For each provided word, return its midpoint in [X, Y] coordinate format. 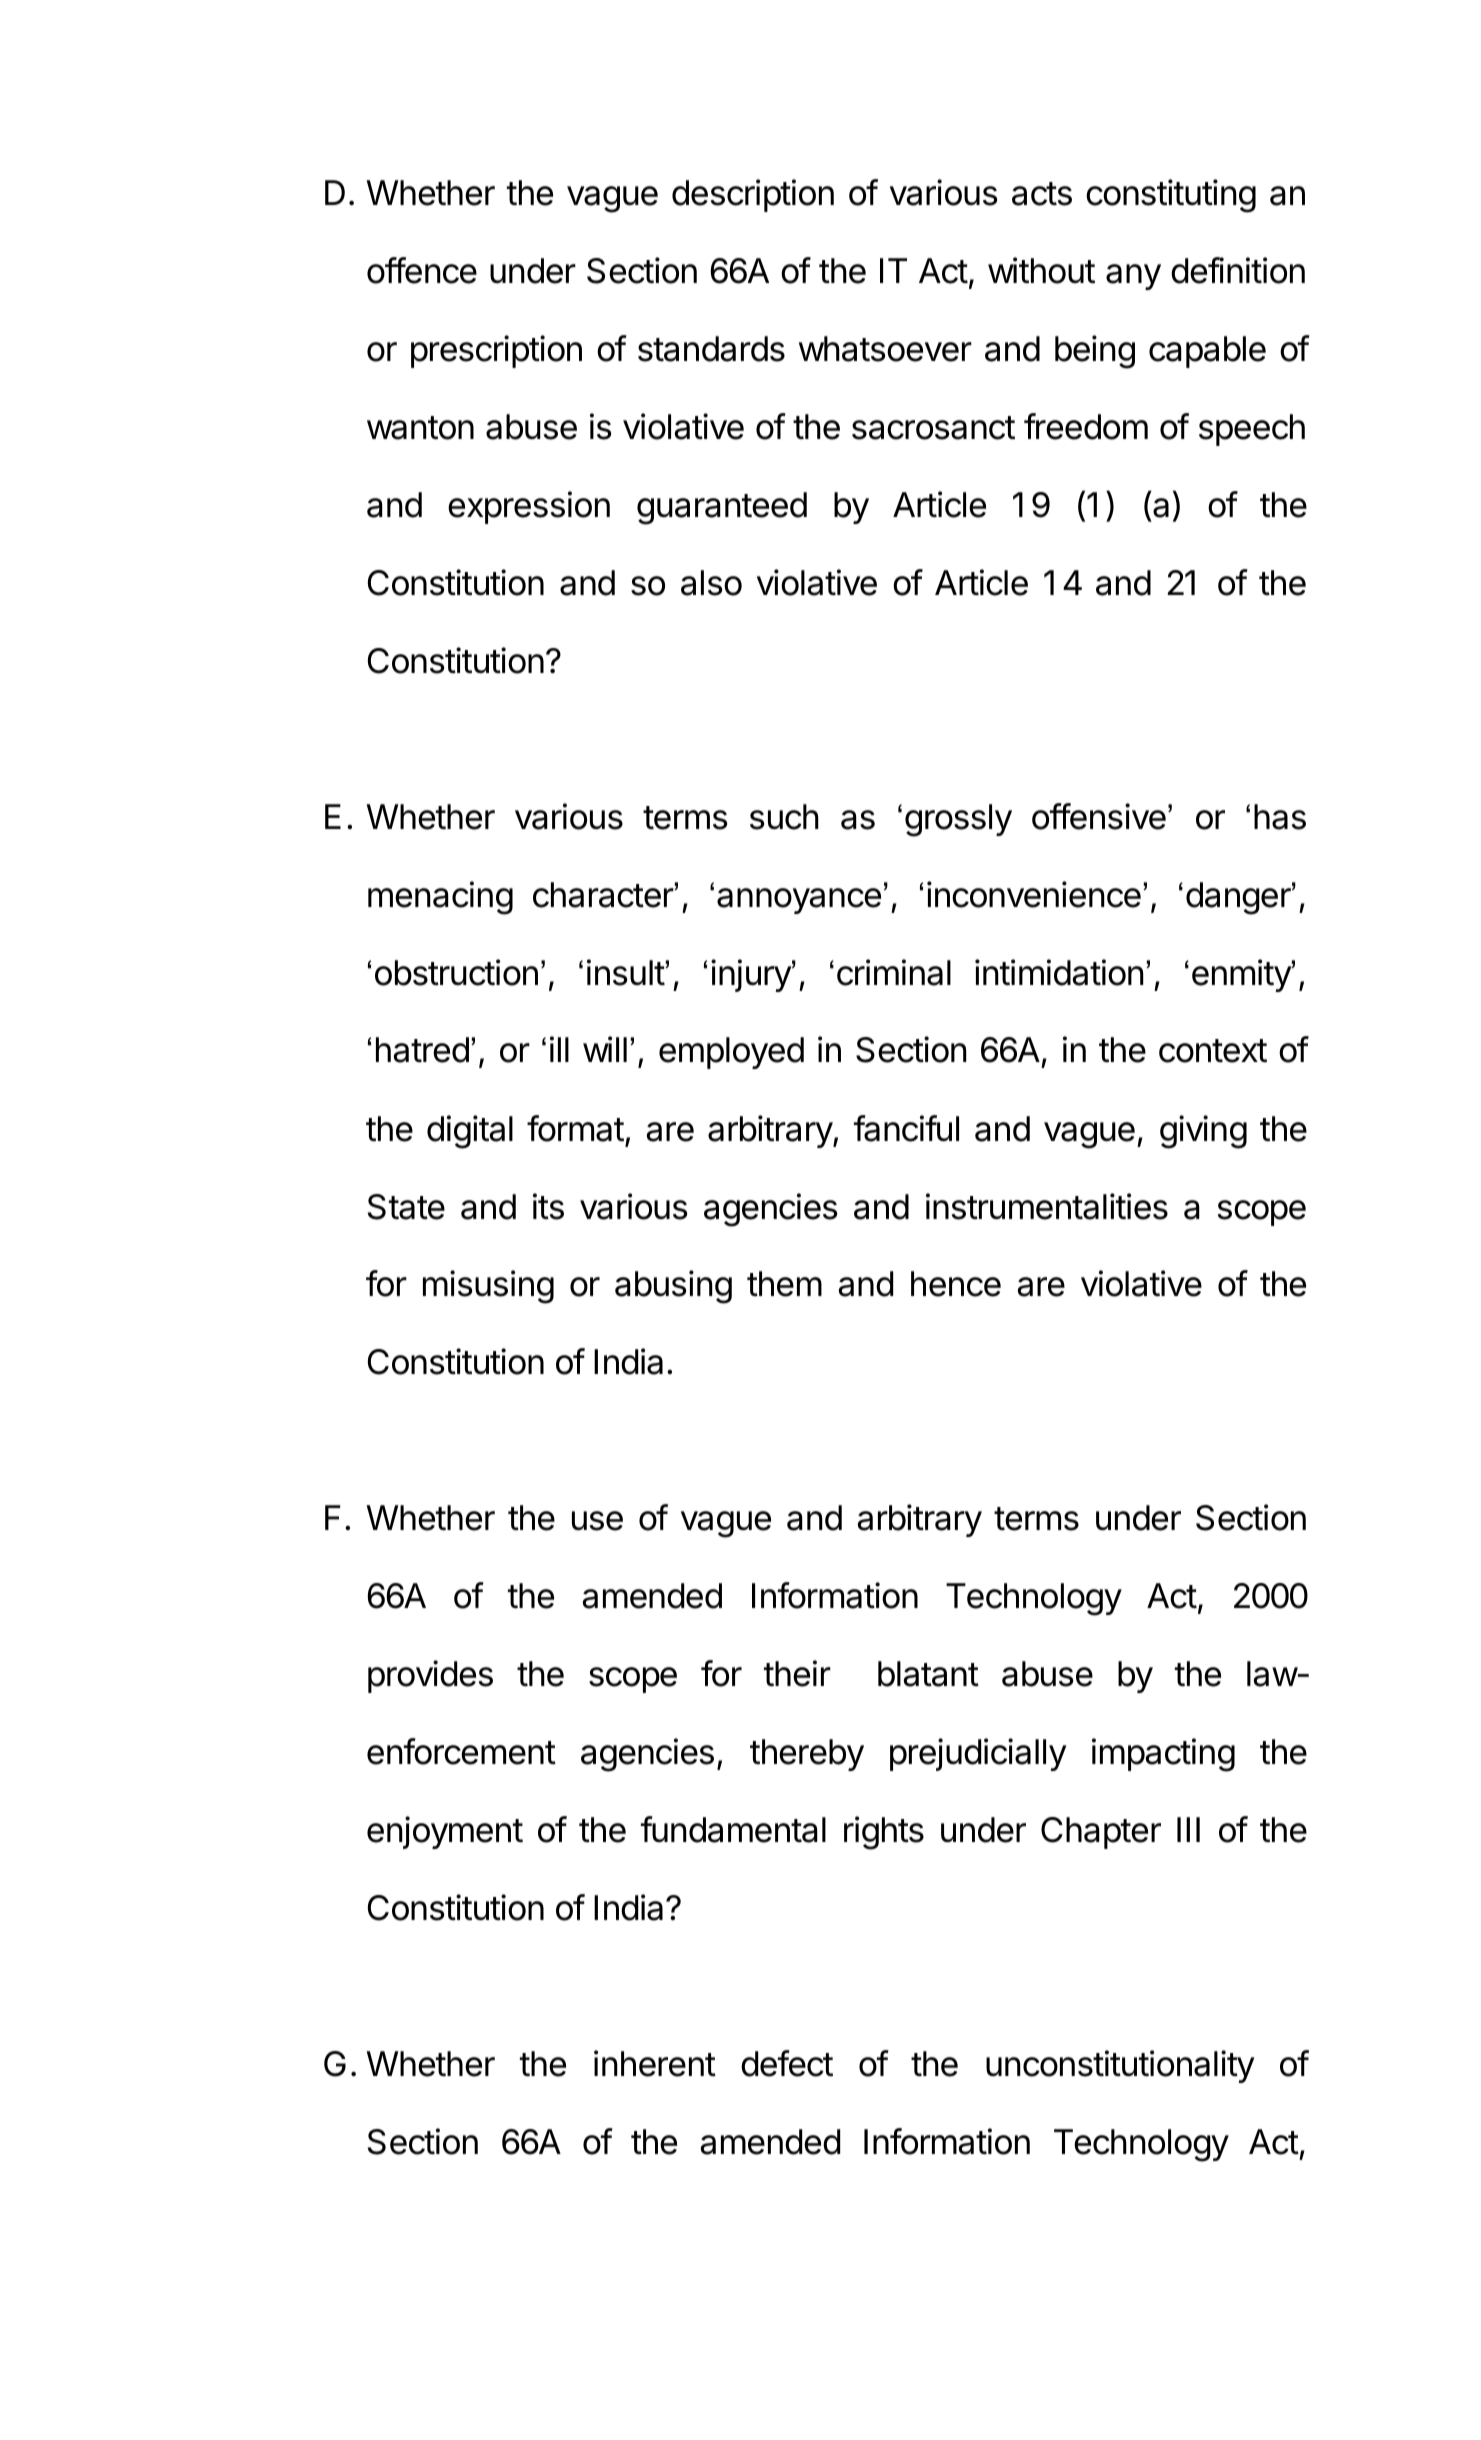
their [797, 1673]
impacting [1163, 1755]
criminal [894, 972]
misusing [488, 1287]
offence [422, 270]
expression [529, 507]
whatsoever [885, 349]
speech [1252, 430]
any [1133, 277]
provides [430, 1676]
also [711, 583]
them [784, 1284]
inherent [655, 2063]
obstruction [456, 972]
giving [1203, 1132]
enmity [1242, 975]
